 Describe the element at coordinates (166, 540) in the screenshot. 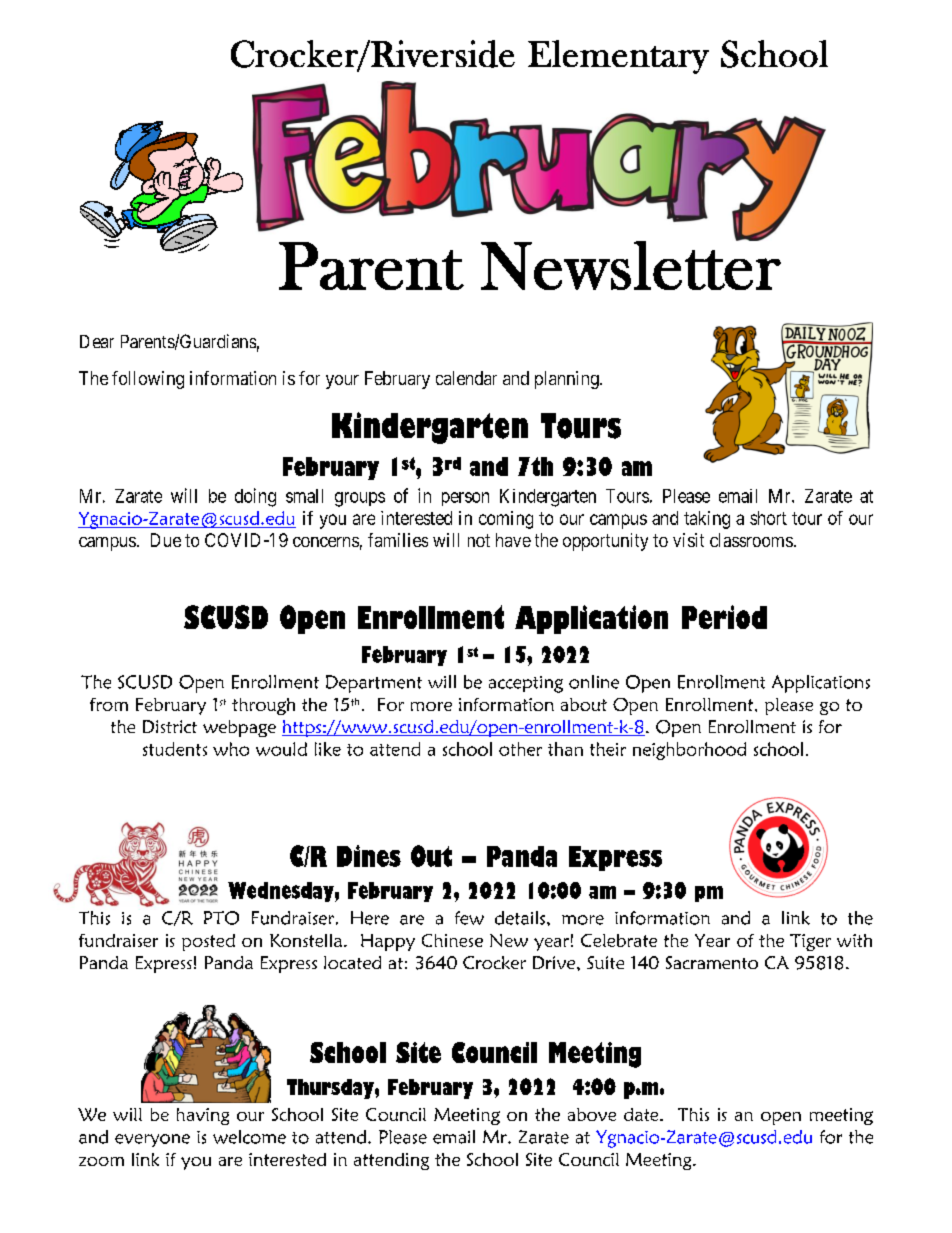

I see `Due` at that location.
